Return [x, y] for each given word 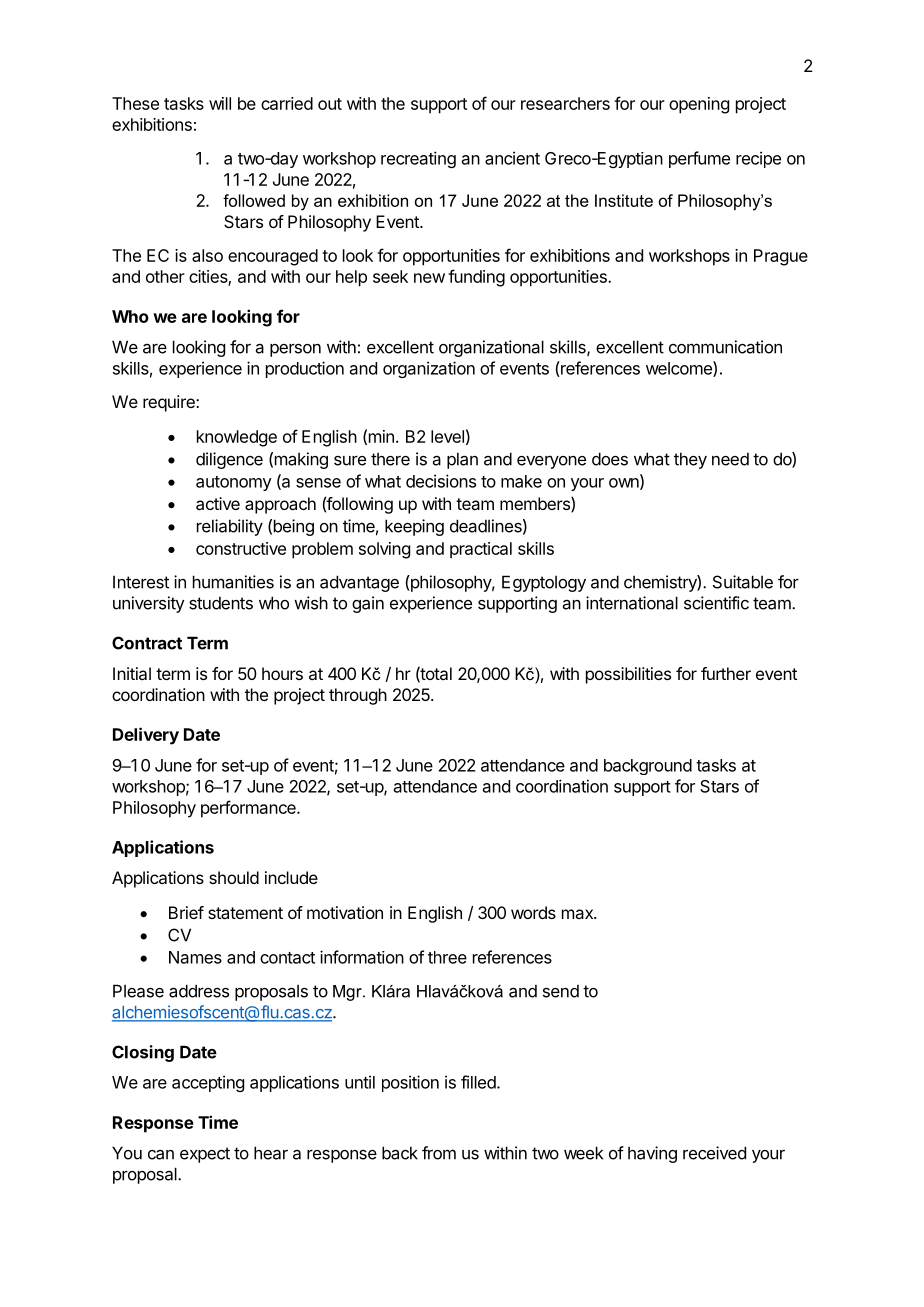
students [221, 603]
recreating [418, 159]
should [234, 877]
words [533, 912]
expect [205, 1155]
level [447, 436]
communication [725, 347]
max [578, 914]
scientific [716, 603]
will [220, 103]
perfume [699, 159]
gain [368, 604]
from [439, 1153]
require [170, 403]
